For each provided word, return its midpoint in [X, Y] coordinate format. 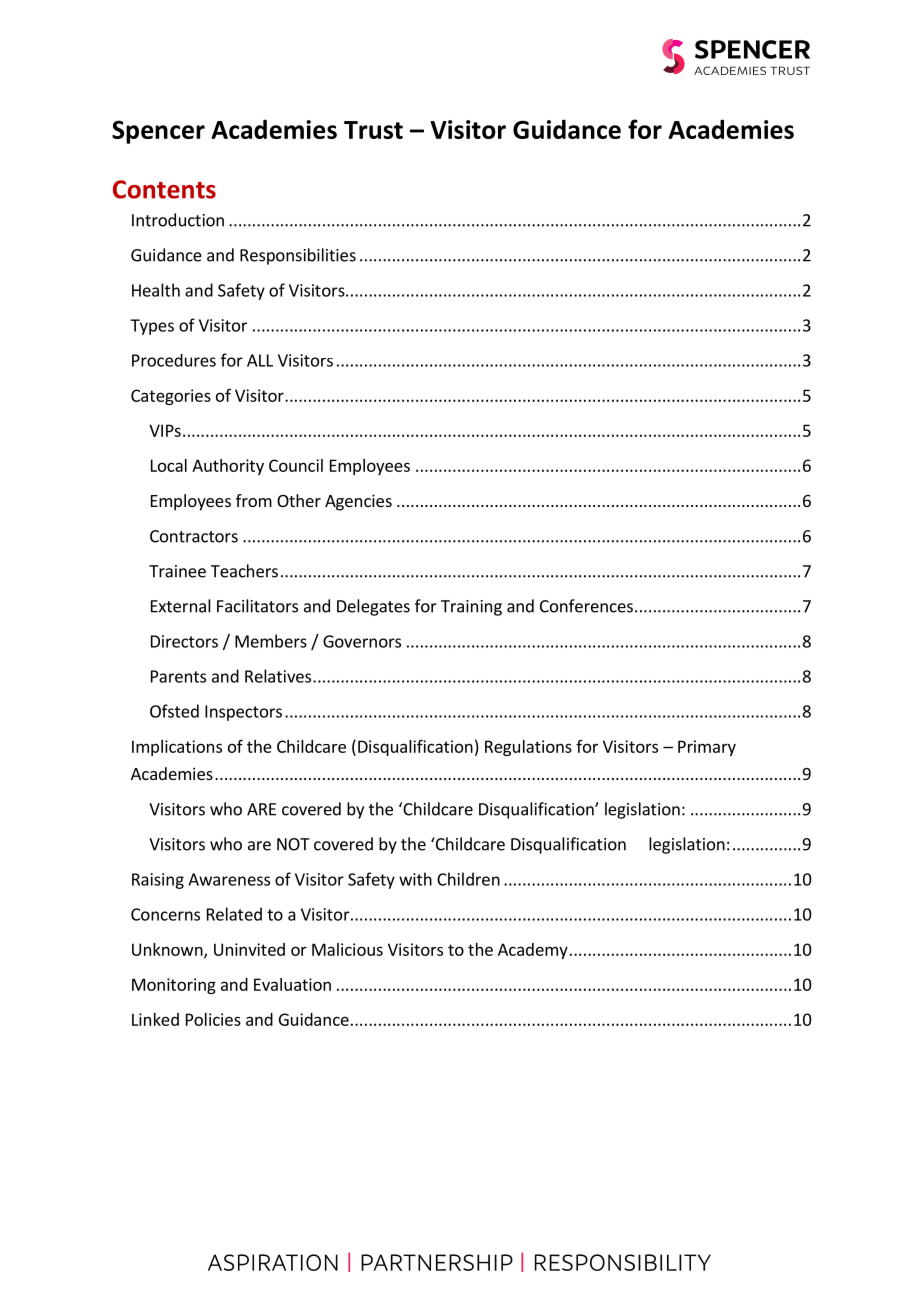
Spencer [158, 132]
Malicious [347, 949]
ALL [260, 360]
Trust [373, 130]
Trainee [177, 571]
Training [471, 608]
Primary [707, 748]
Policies [213, 1019]
